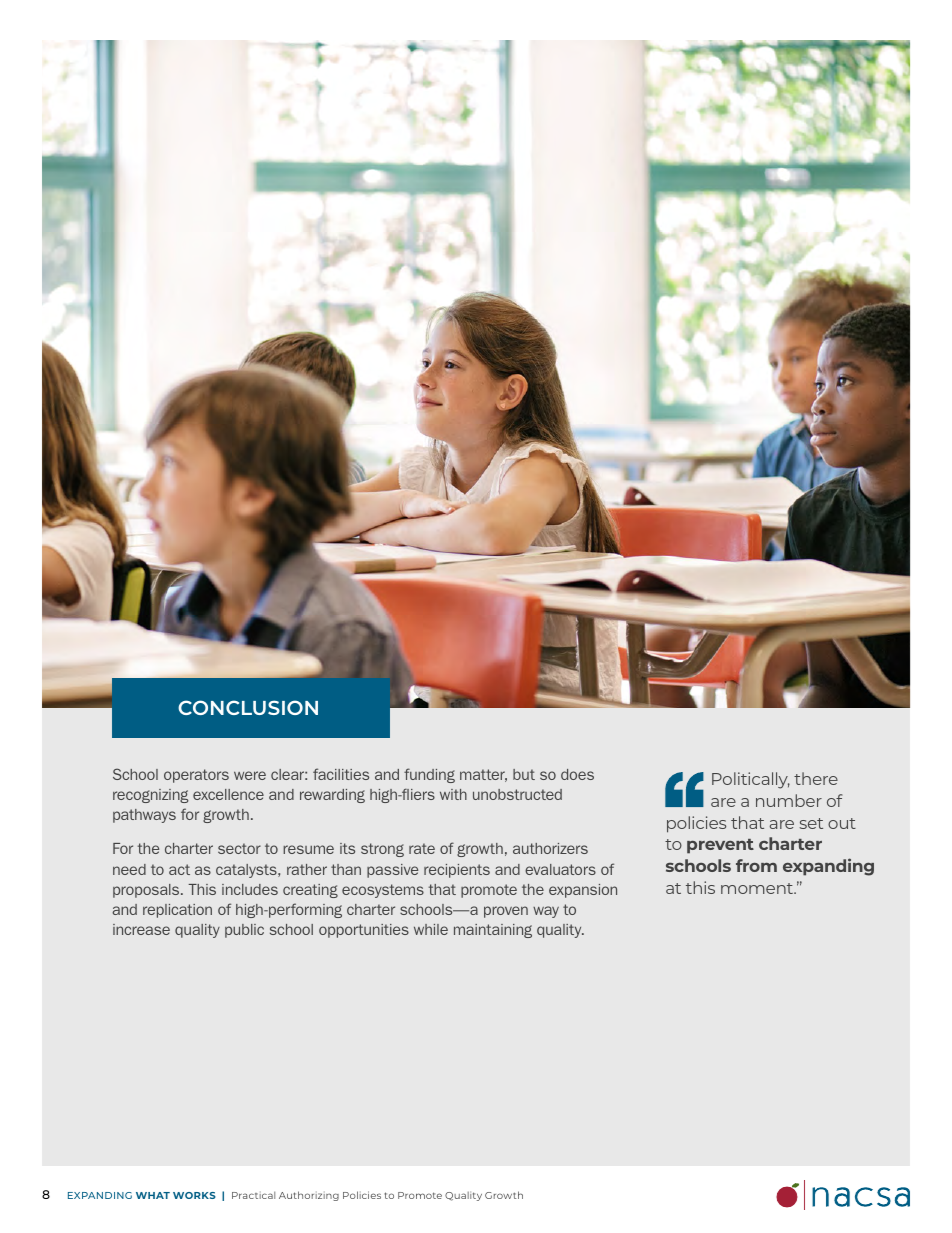 This screenshot has width=952, height=1233. Describe the element at coordinates (194, 1195) in the screenshot. I see `WORKS` at that location.
